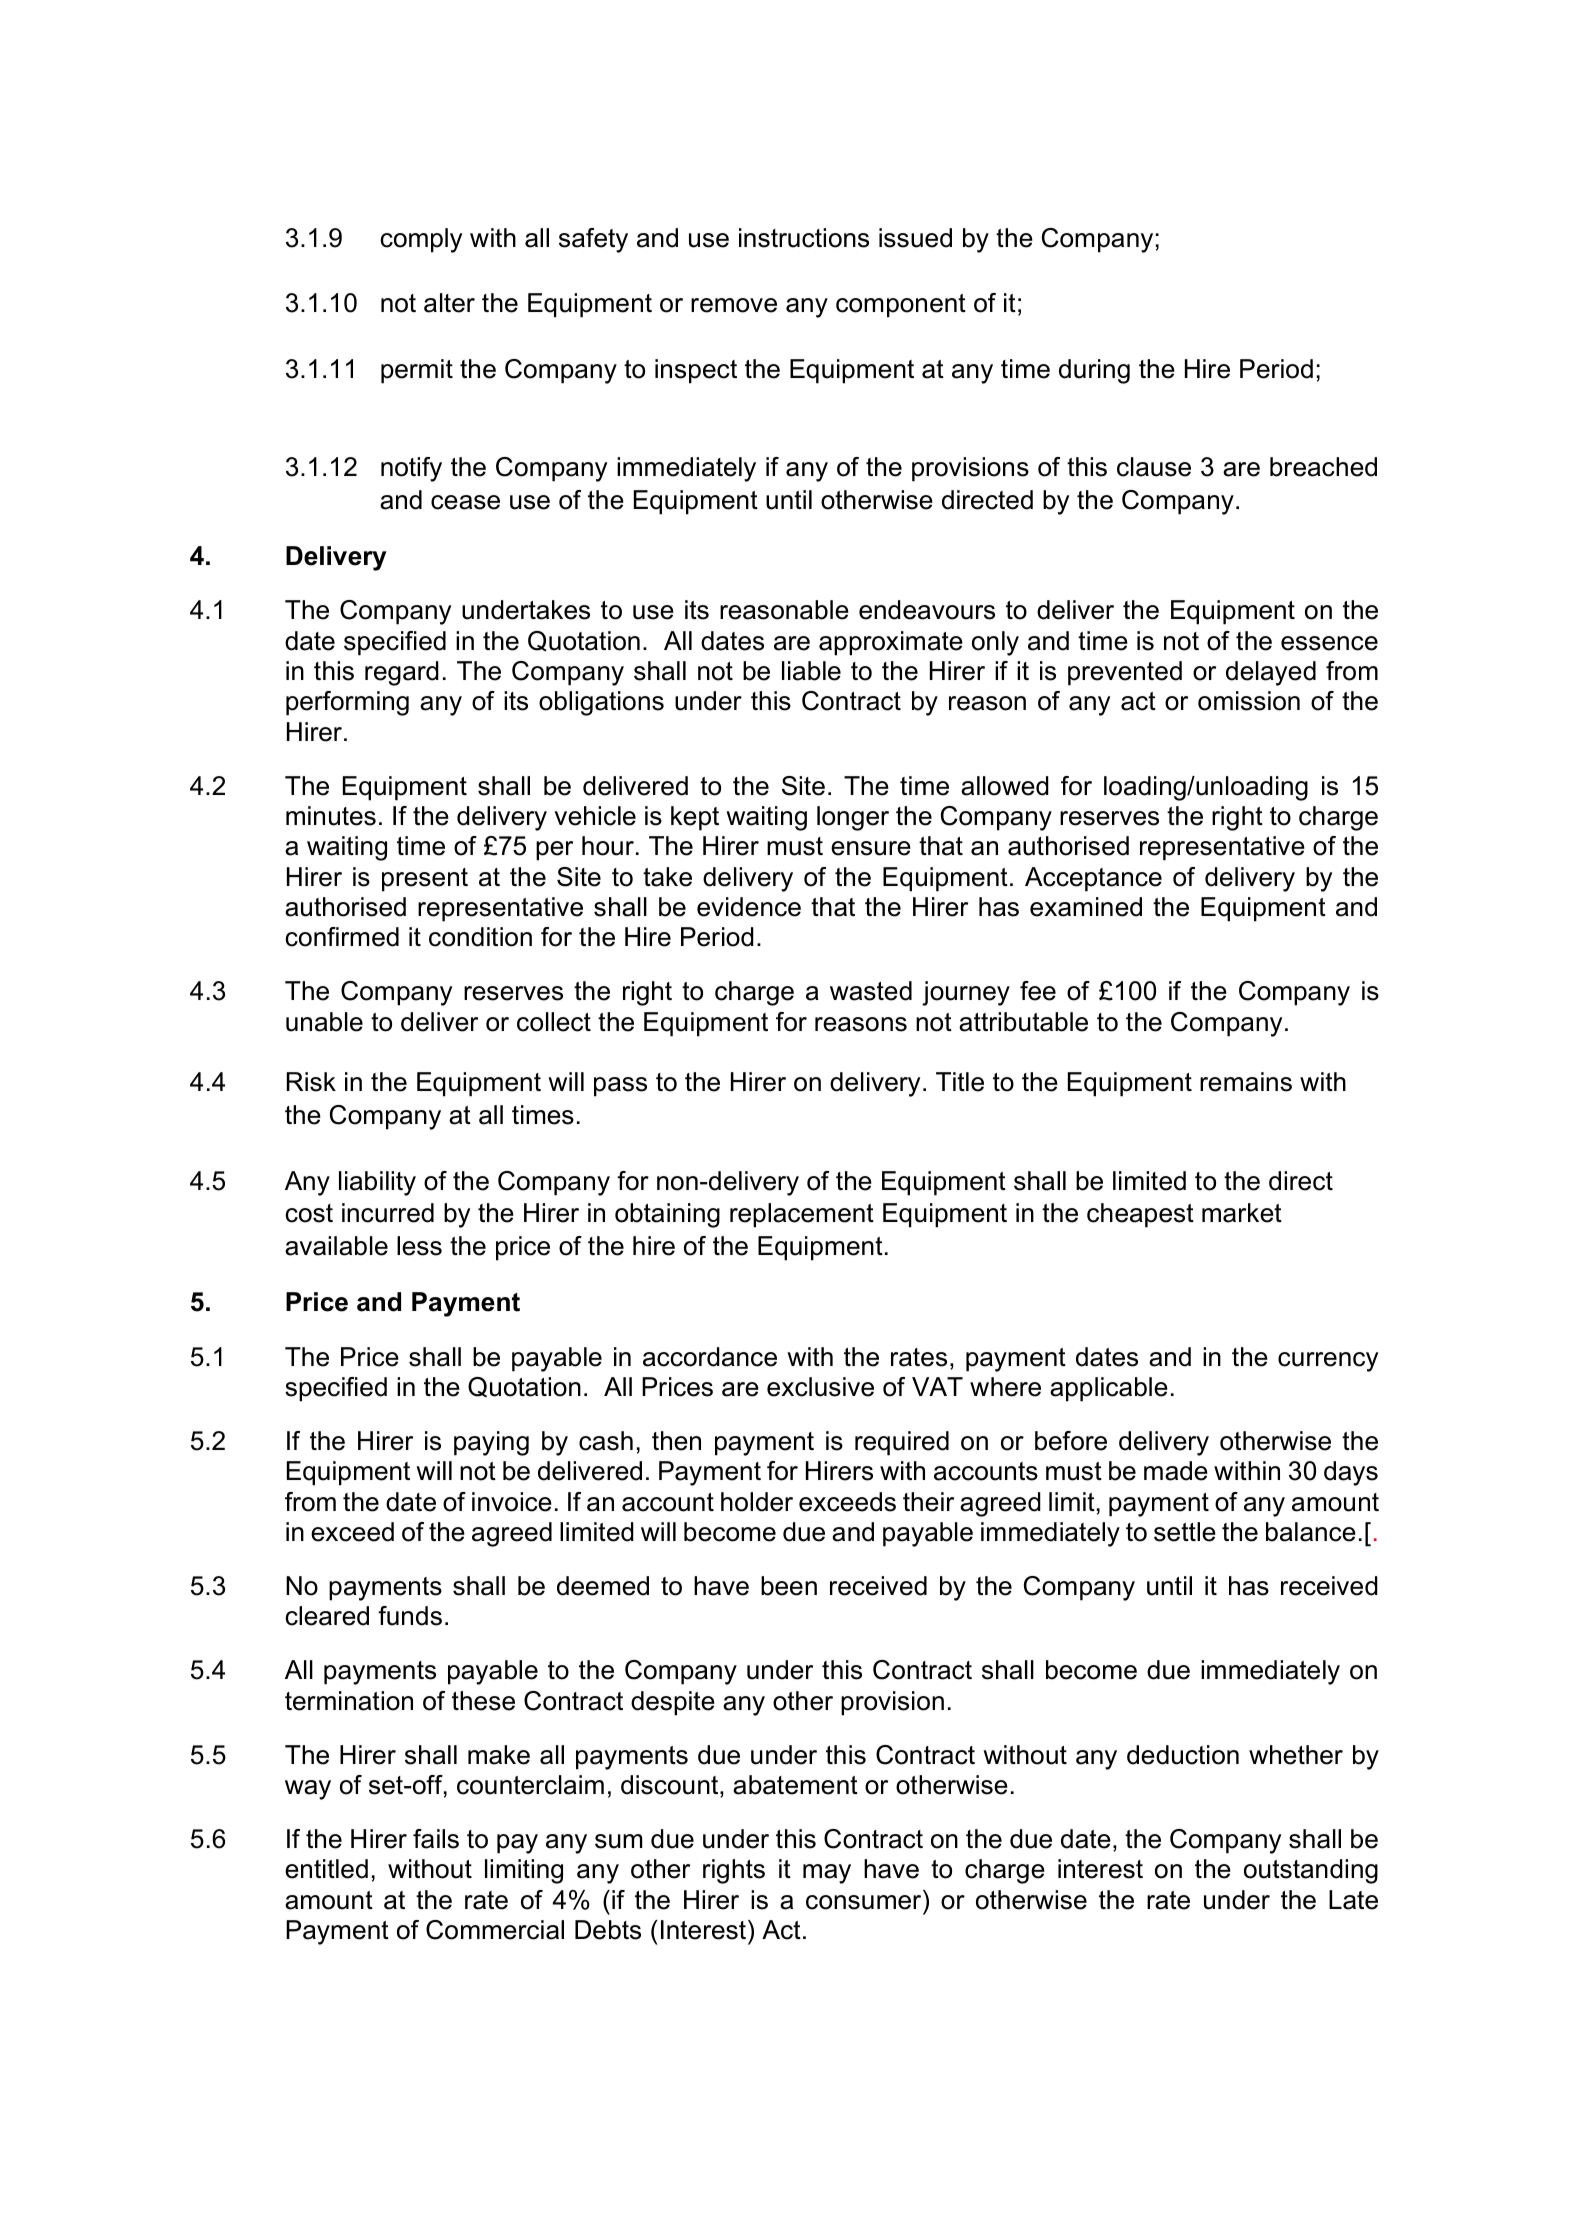 The image size is (1569, 2221). Describe the element at coordinates (436, 1839) in the screenshot. I see `fails` at that location.
